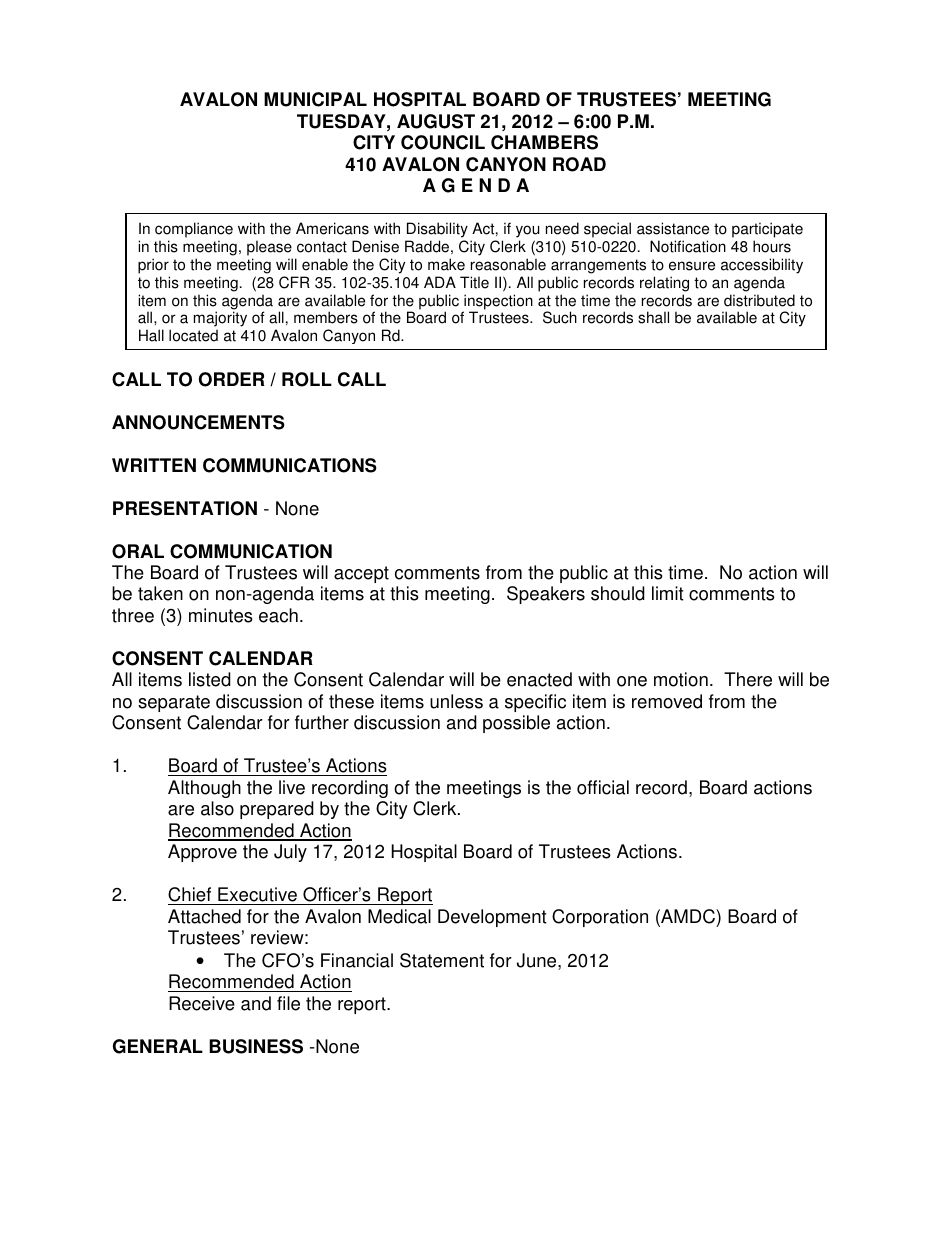 Image resolution: width=952 pixels, height=1233 pixels. What do you see at coordinates (160, 593) in the screenshot?
I see `taken` at bounding box center [160, 593].
